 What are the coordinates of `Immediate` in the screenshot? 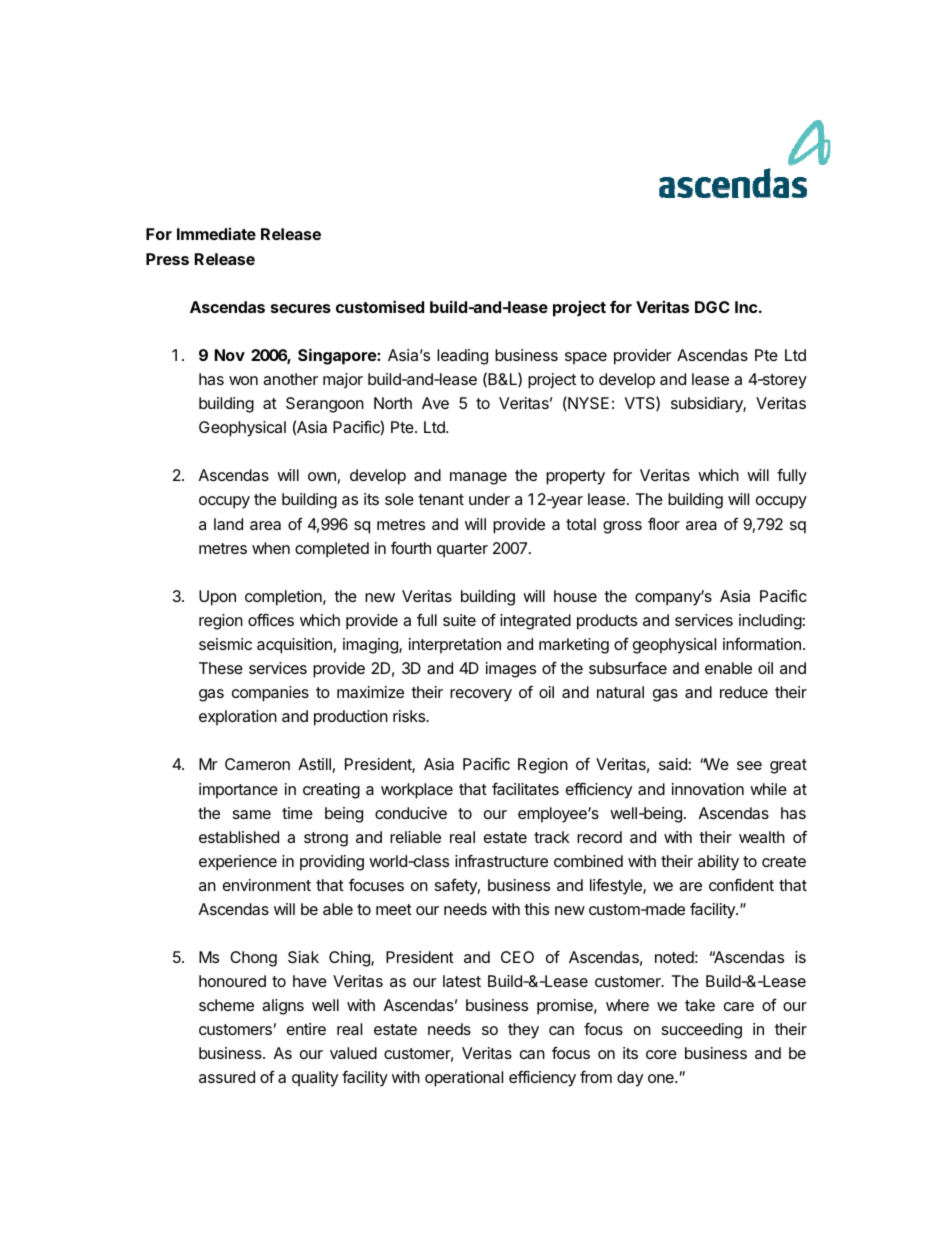 It's located at (216, 234).
